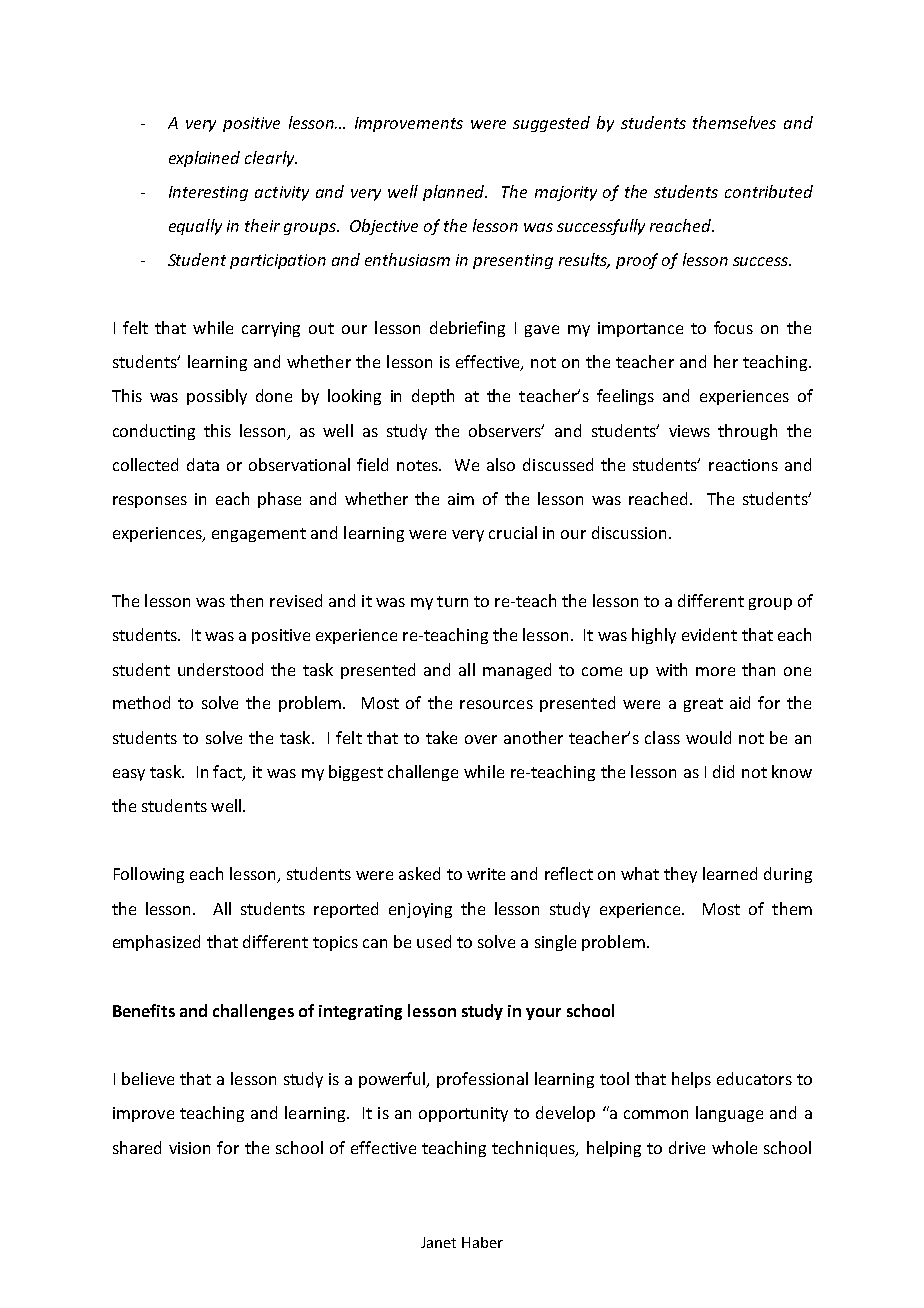  What do you see at coordinates (203, 464) in the document?
I see `data` at bounding box center [203, 464].
